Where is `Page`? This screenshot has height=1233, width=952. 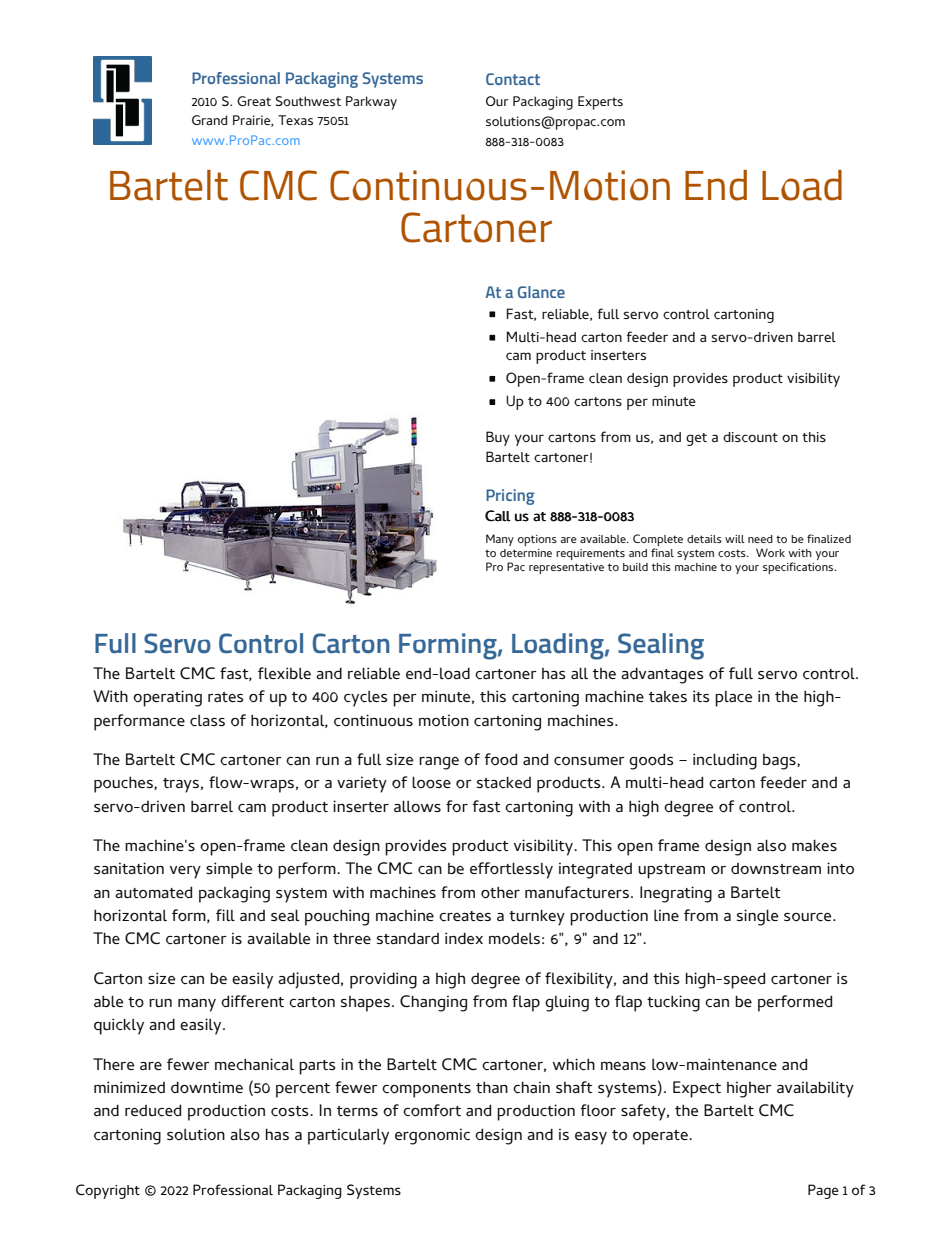
Page is located at coordinates (823, 1191).
